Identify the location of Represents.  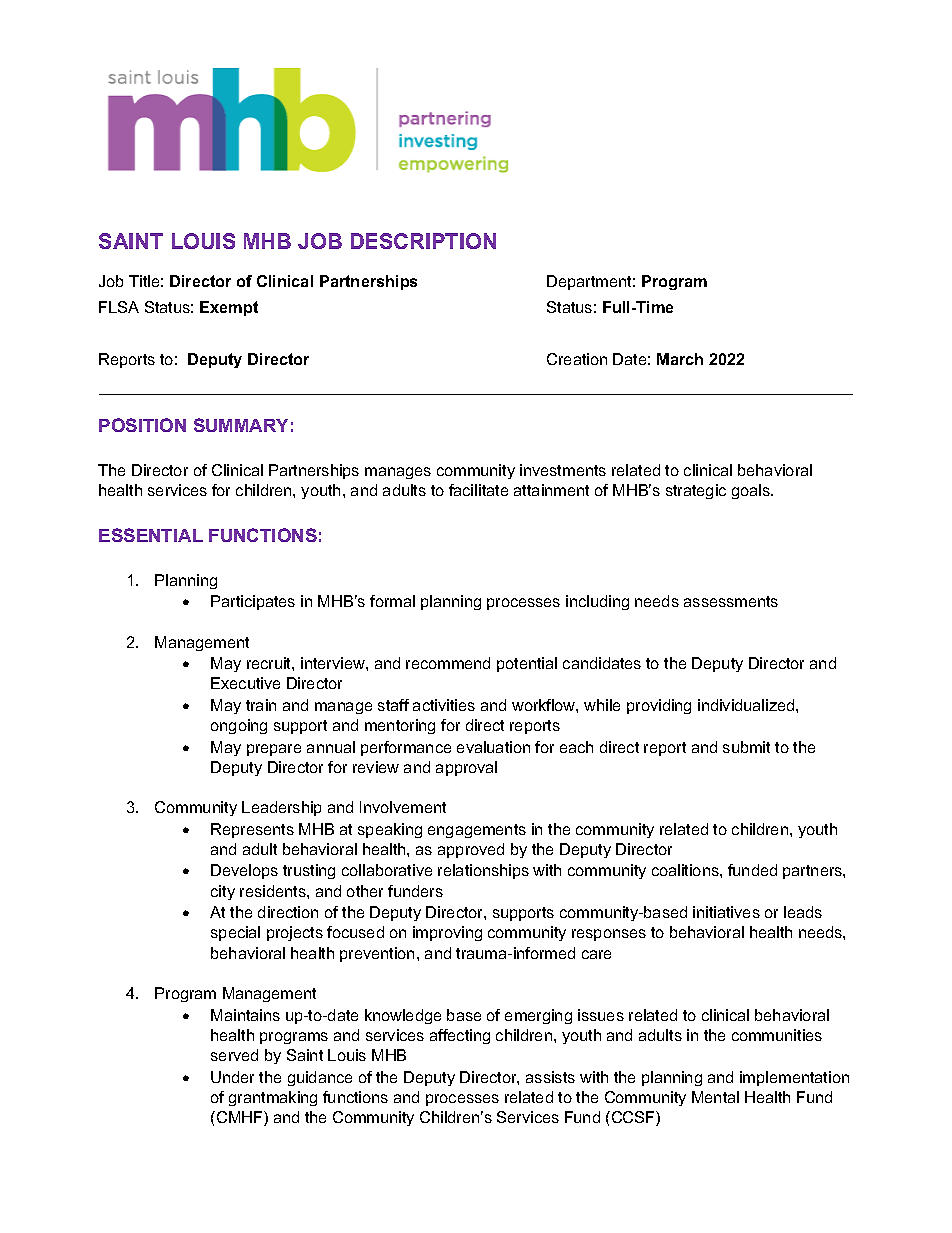
(252, 830).
